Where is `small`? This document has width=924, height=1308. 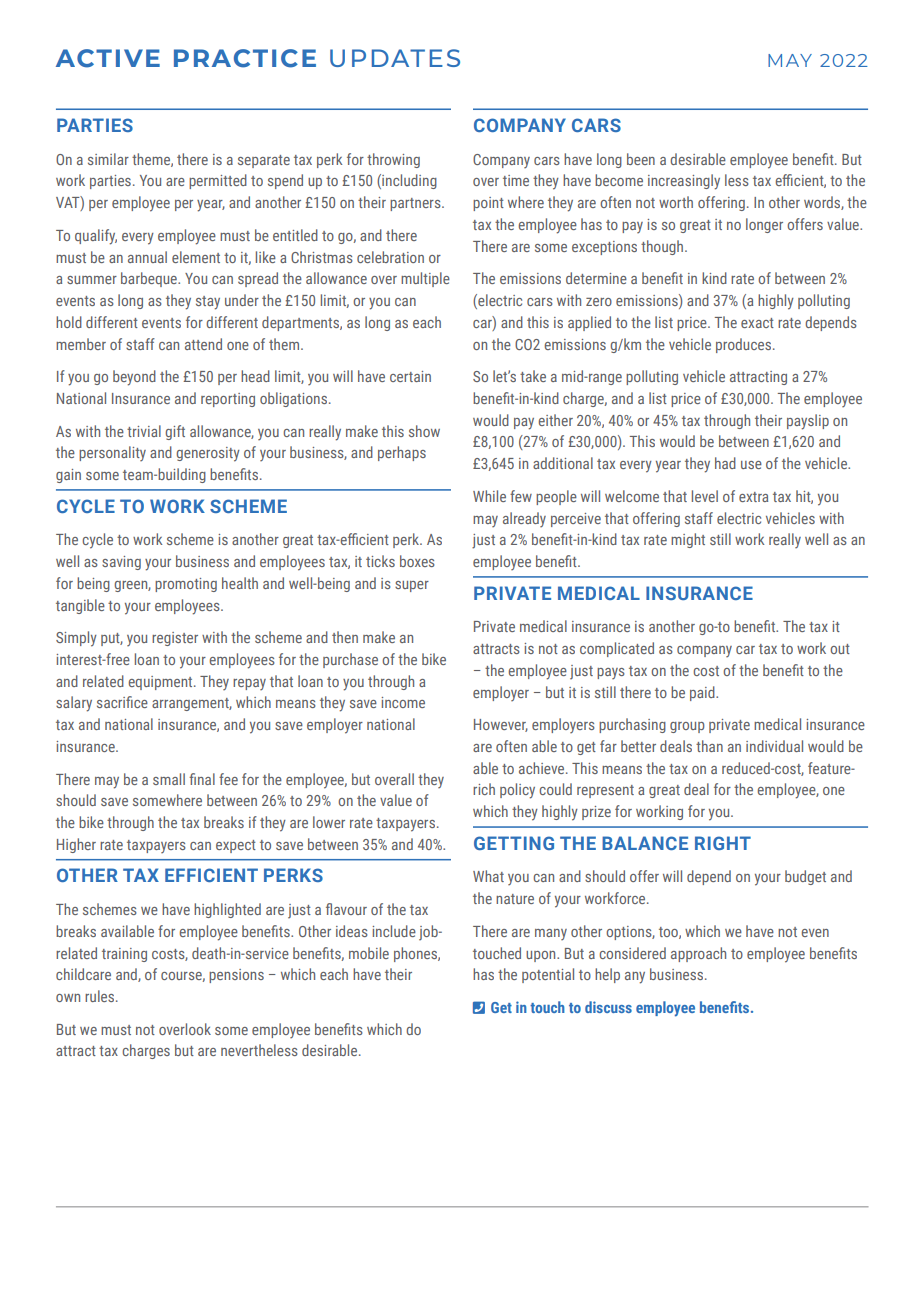 small is located at coordinates (169, 779).
